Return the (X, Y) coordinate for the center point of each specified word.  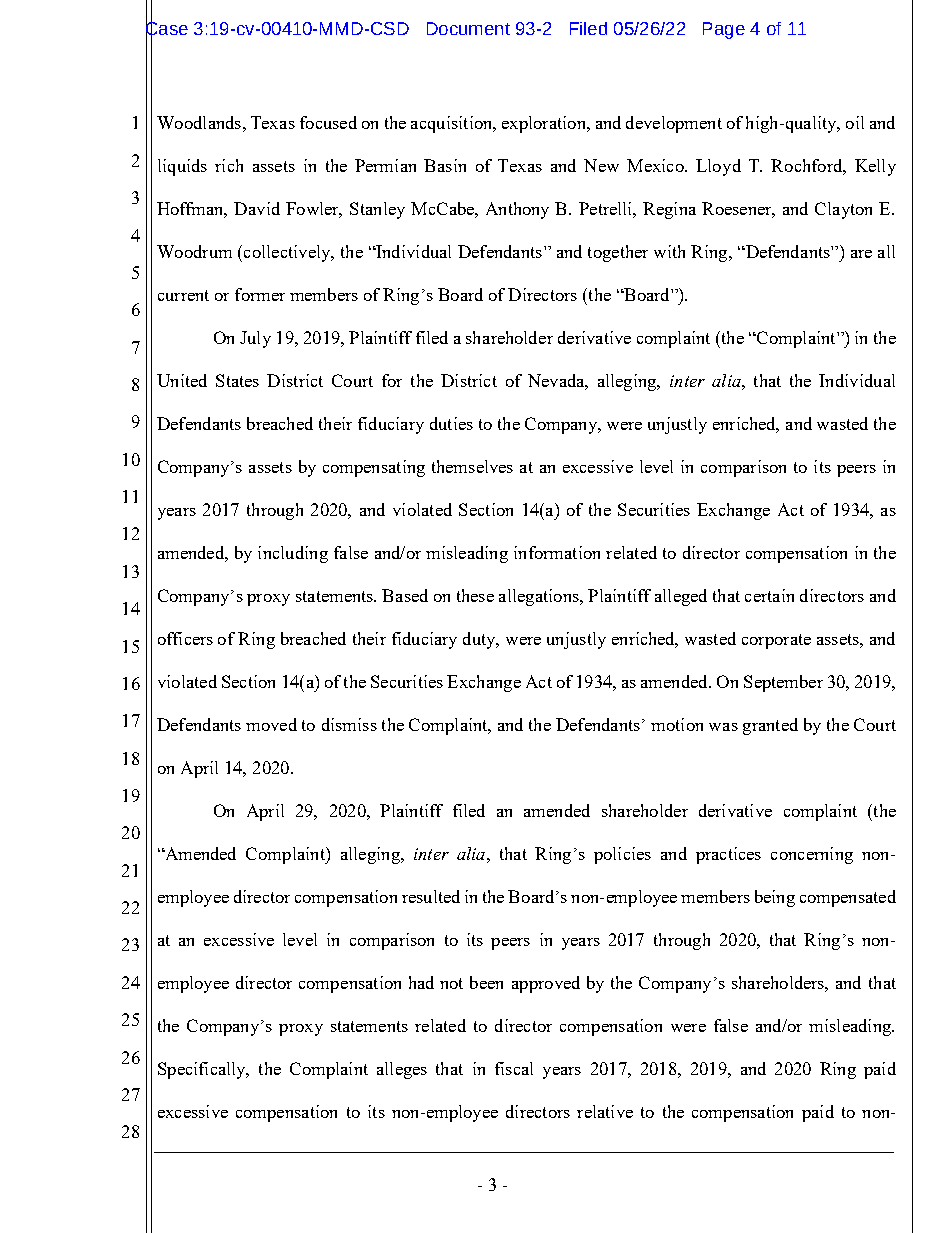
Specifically (203, 1070)
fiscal (514, 1068)
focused (328, 122)
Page (724, 30)
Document (468, 28)
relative (605, 1111)
